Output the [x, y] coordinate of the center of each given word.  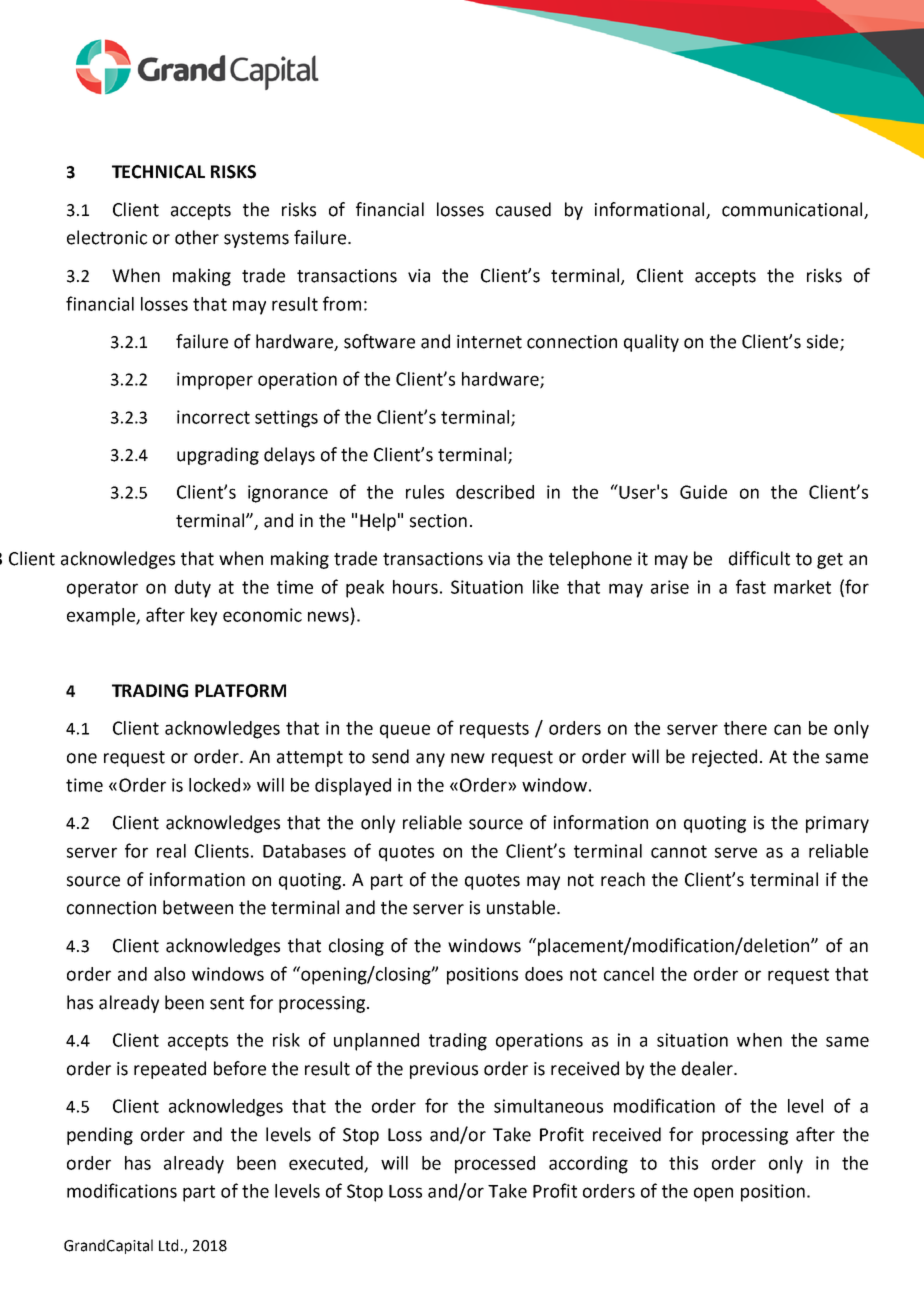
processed [495, 1165]
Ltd [168, 1245]
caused [523, 209]
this [683, 1163]
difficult [759, 558]
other [197, 237]
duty [193, 589]
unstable [522, 907]
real [171, 851]
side [824, 342]
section [438, 521]
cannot [679, 851]
